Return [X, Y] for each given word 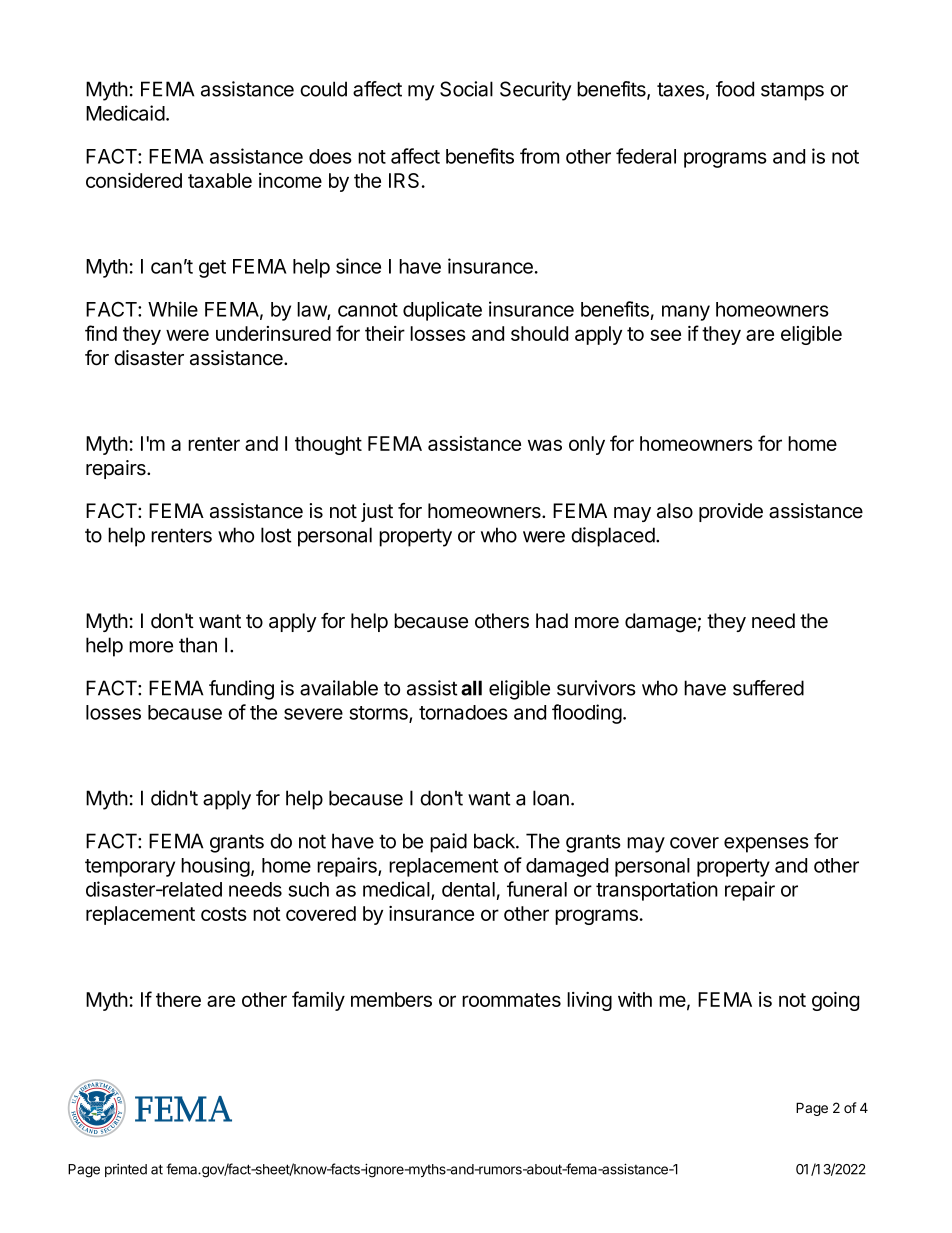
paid [448, 843]
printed [126, 1170]
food [735, 89]
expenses [766, 845]
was [545, 445]
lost [276, 535]
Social [466, 89]
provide [731, 512]
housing [215, 867]
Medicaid [125, 113]
